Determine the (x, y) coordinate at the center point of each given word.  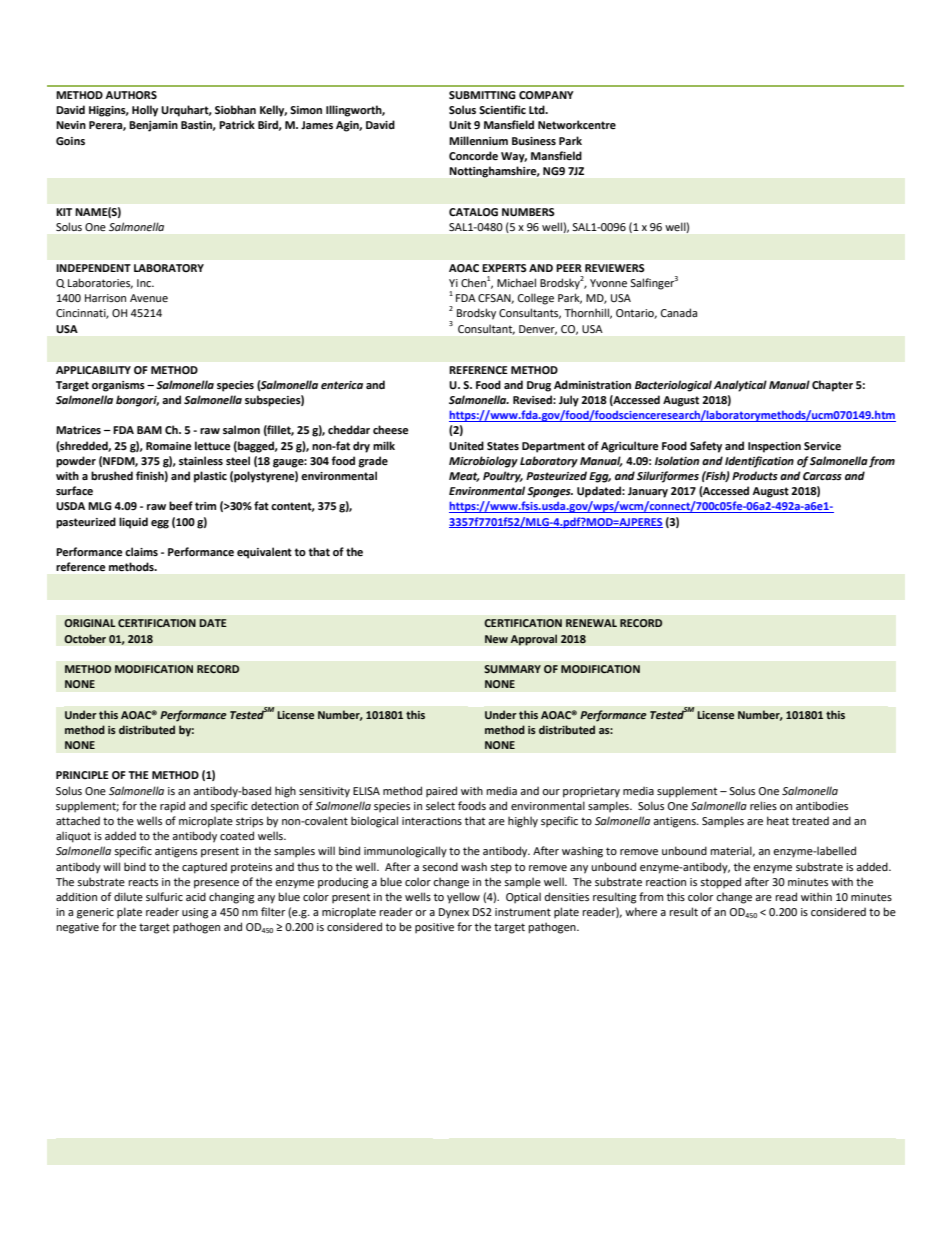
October (85, 638)
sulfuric (164, 896)
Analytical (740, 386)
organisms (118, 386)
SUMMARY (512, 669)
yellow (463, 898)
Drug (539, 386)
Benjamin (153, 126)
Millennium (478, 140)
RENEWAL (591, 623)
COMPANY (546, 95)
